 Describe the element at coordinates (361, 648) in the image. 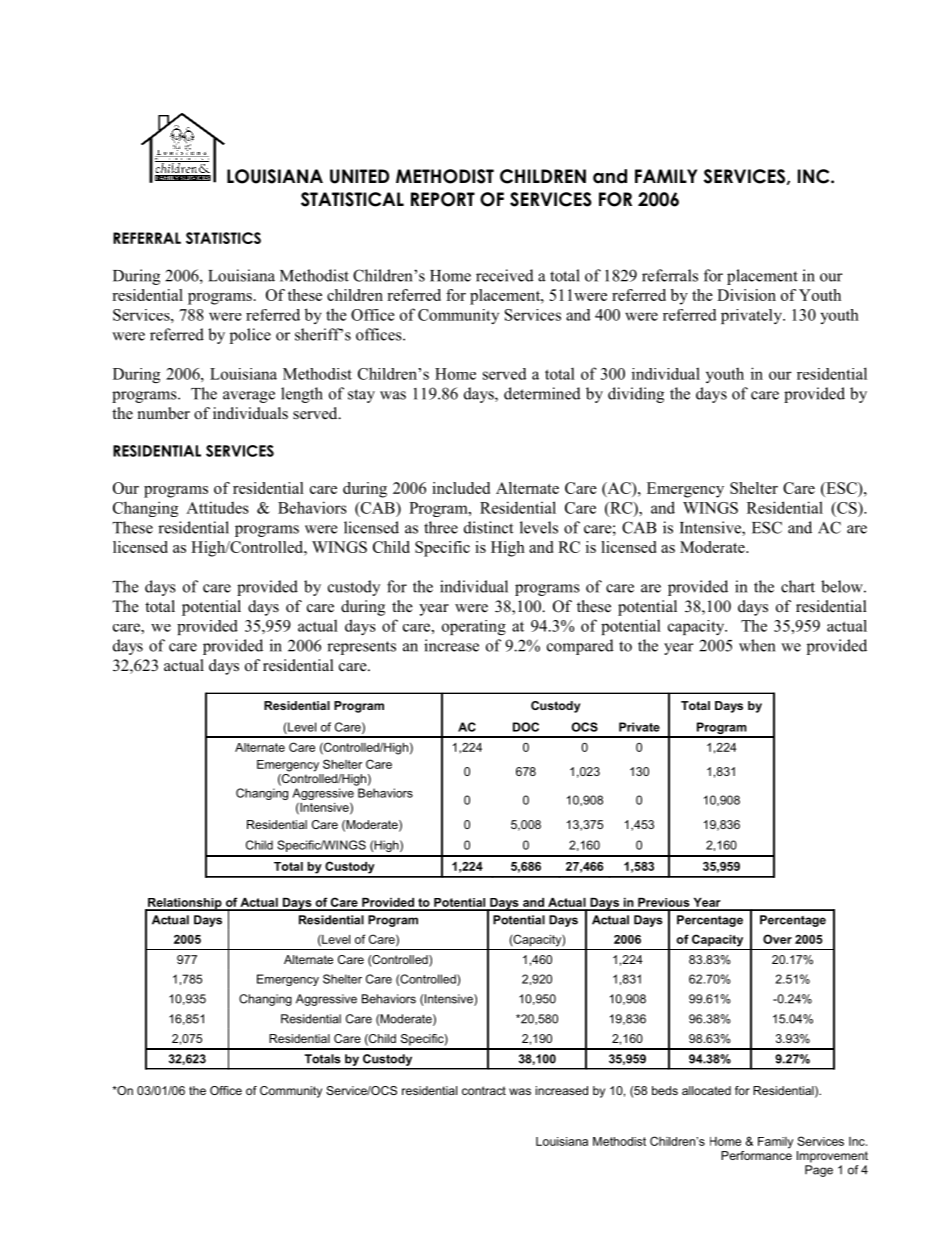

I see `represents` at that location.
